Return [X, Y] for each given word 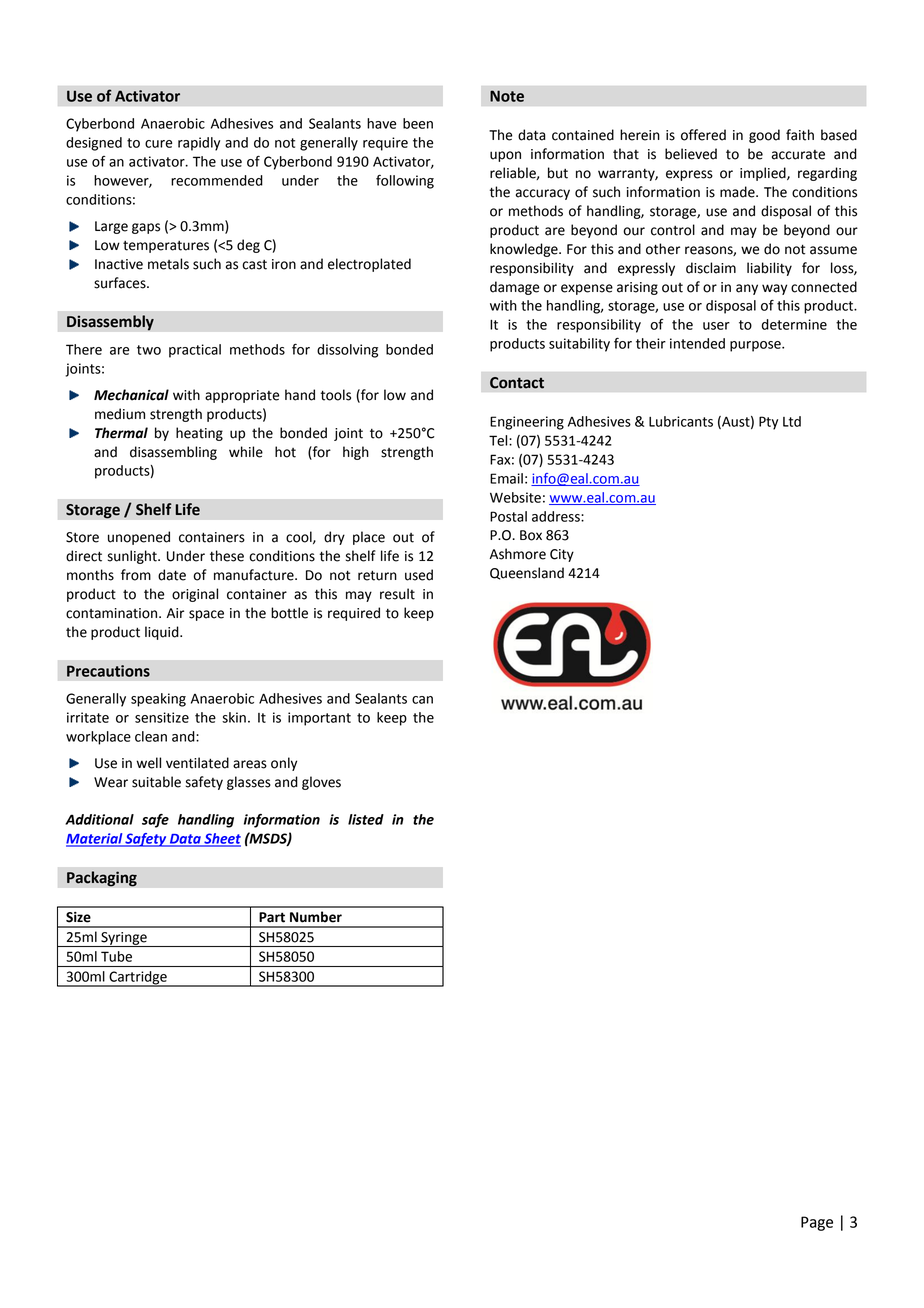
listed [366, 819]
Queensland [527, 573]
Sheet [221, 839]
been [418, 123]
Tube [116, 956]
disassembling [173, 453]
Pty [768, 423]
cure [158, 144]
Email [506, 478]
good [764, 136]
